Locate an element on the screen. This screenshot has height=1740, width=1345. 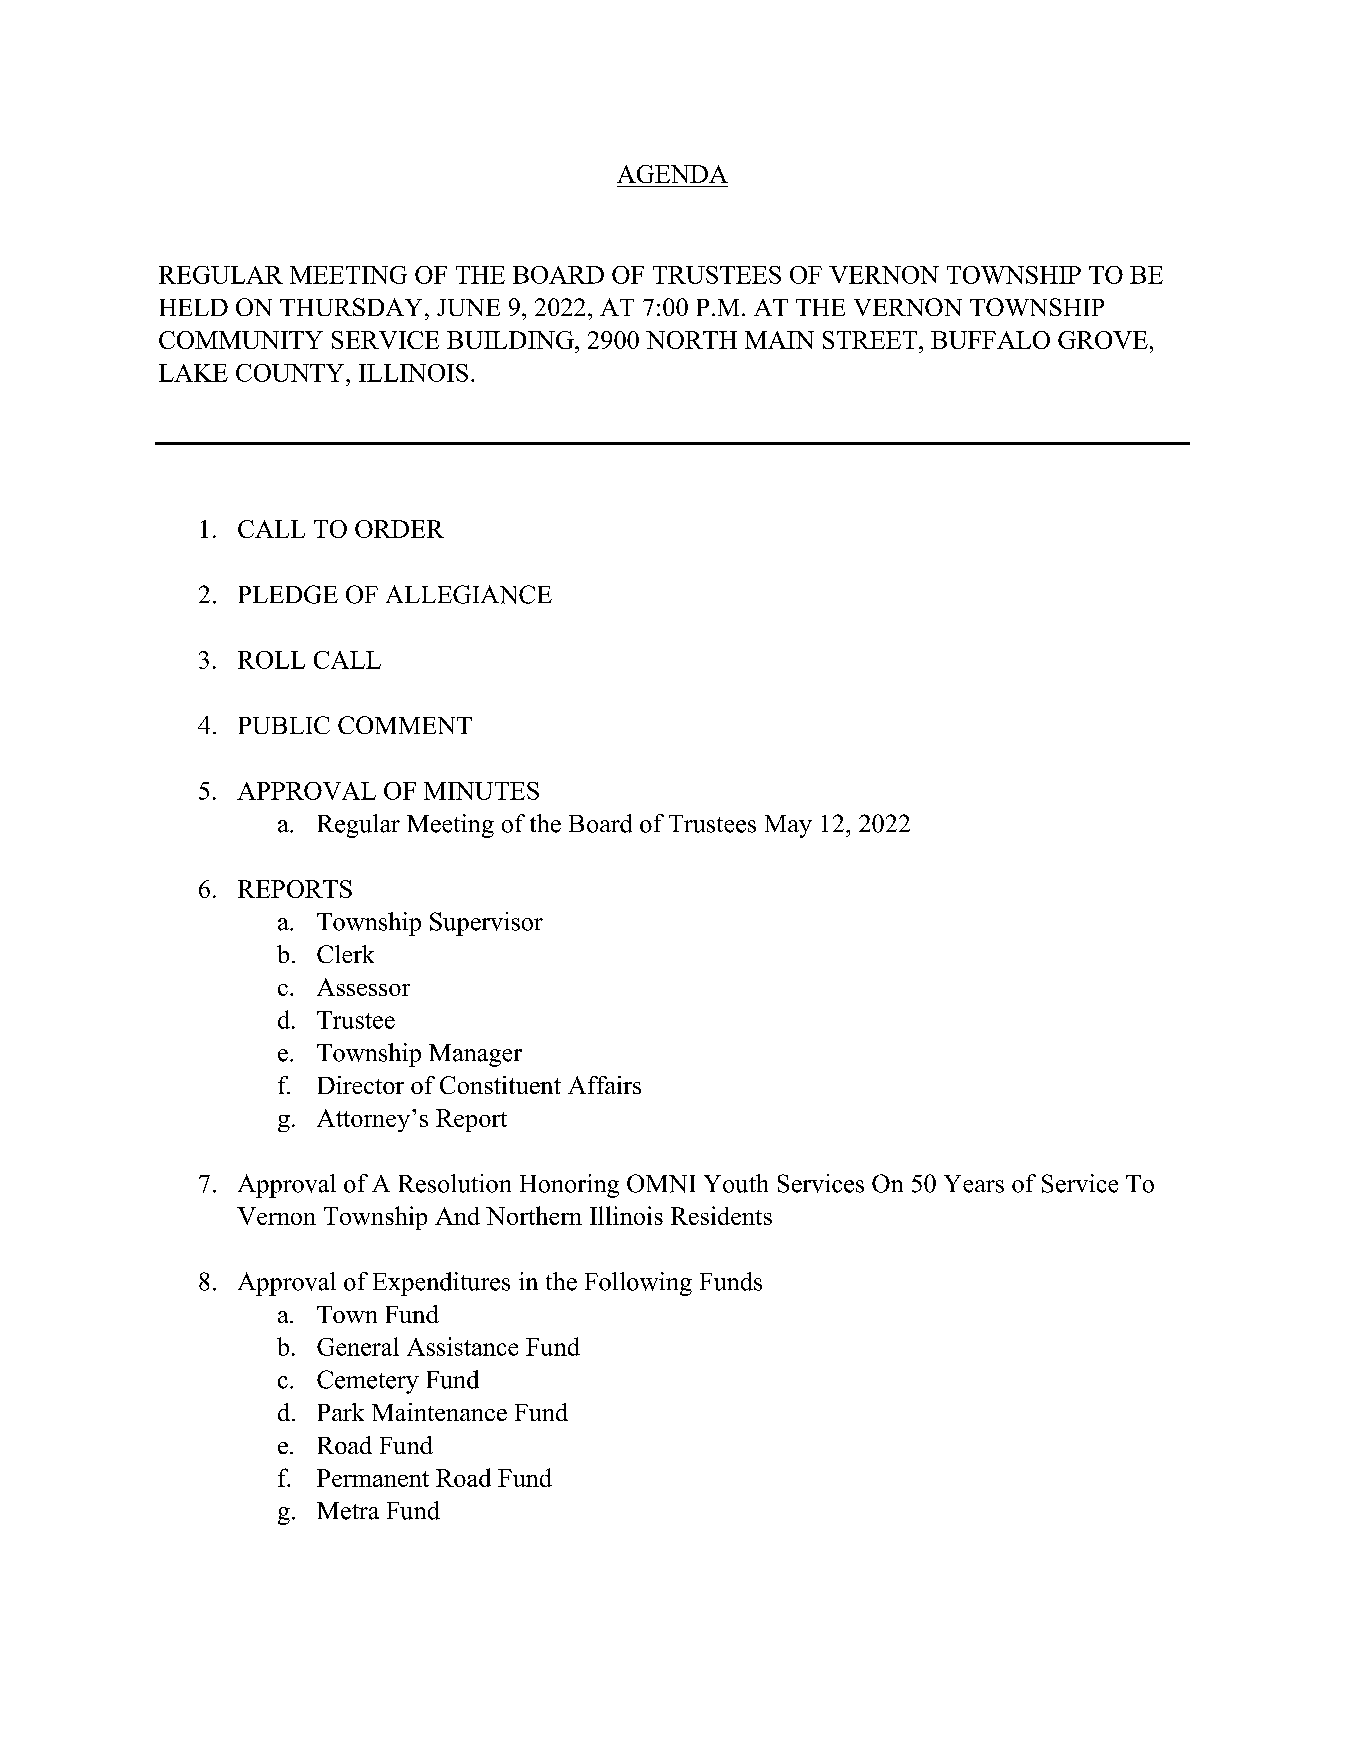
GROVE is located at coordinates (1103, 340).
